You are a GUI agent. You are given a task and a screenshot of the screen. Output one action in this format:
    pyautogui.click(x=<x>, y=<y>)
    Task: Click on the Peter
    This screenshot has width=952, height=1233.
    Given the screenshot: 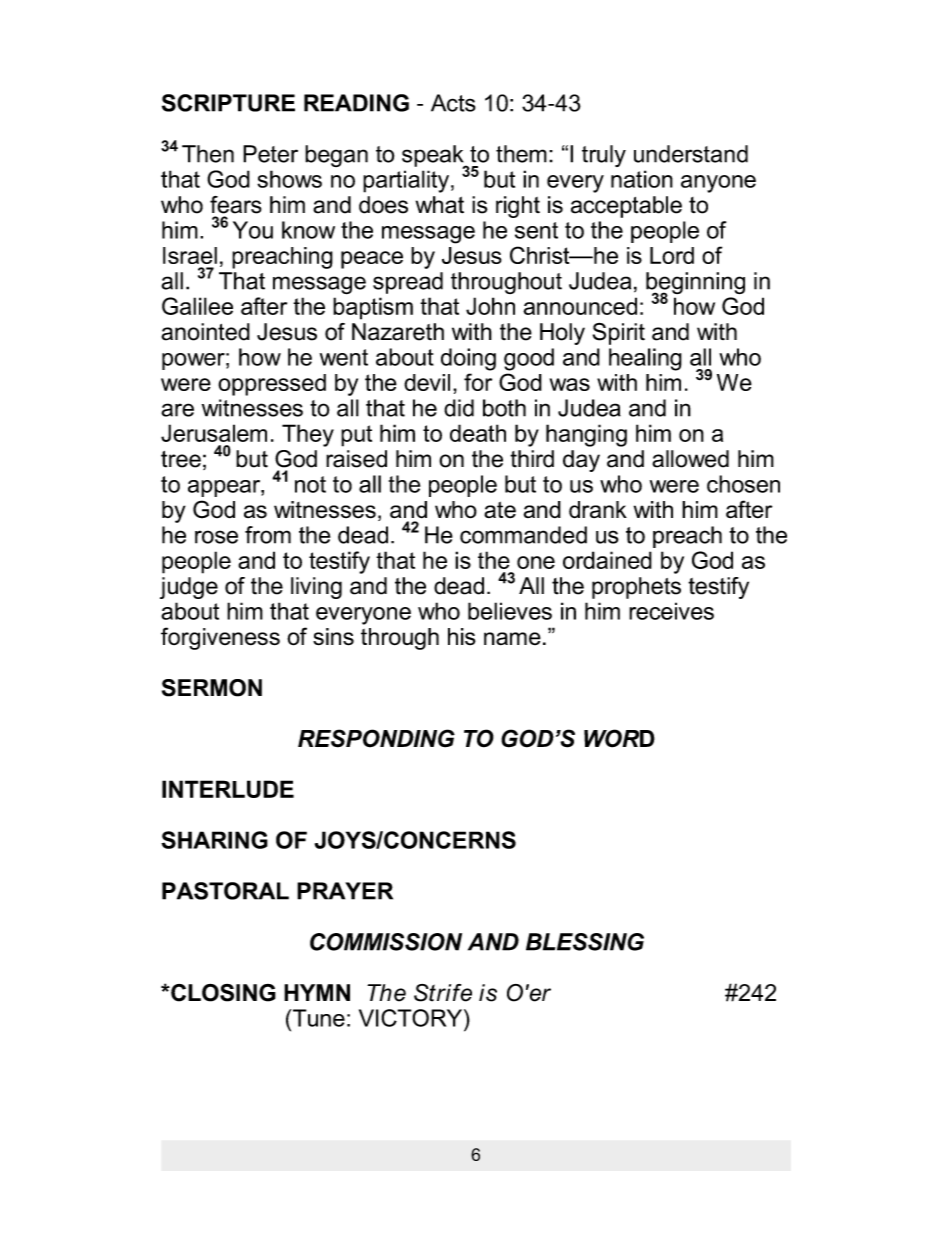 What is the action you would take?
    pyautogui.click(x=270, y=154)
